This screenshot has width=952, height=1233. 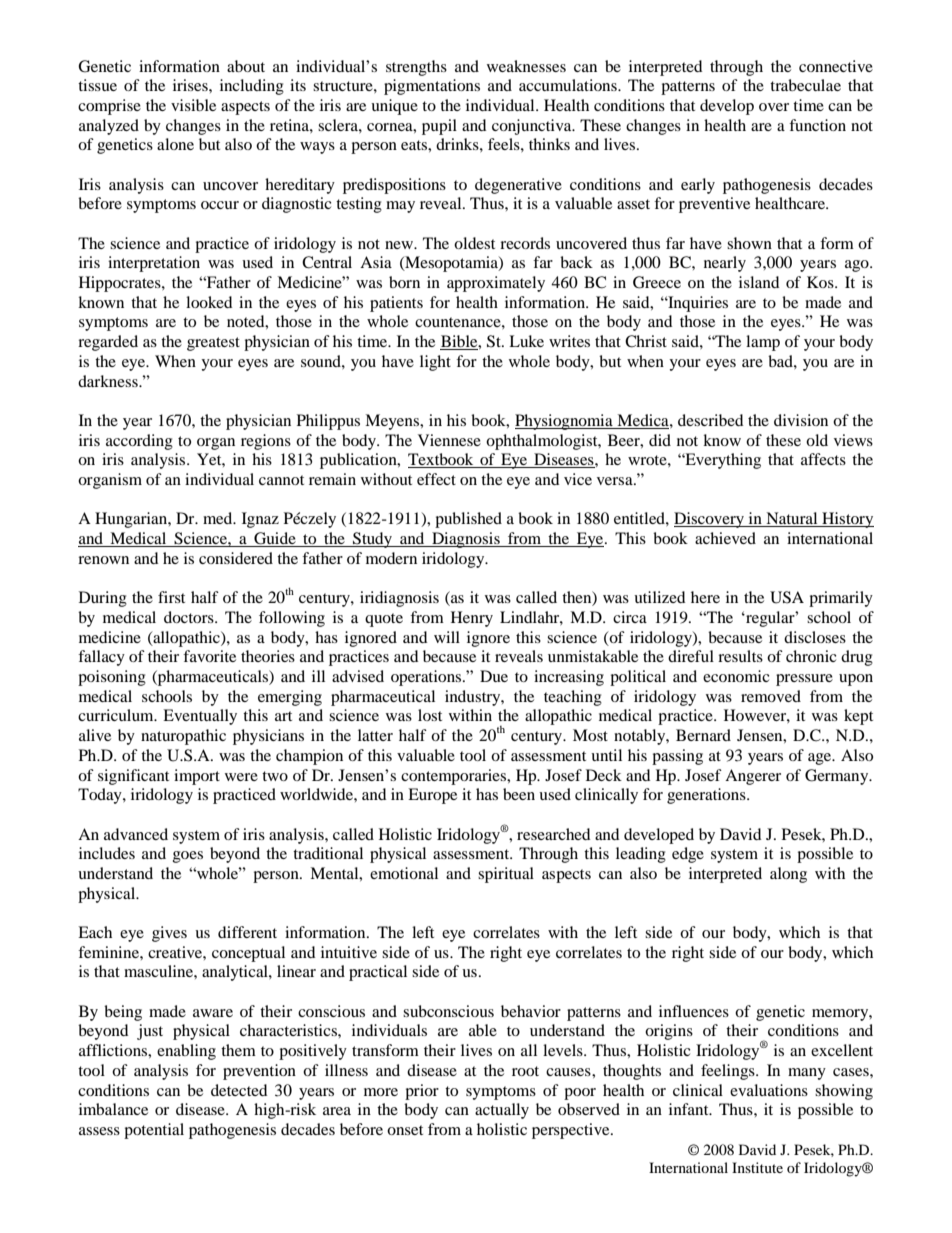 I want to click on actually, so click(x=502, y=1111).
